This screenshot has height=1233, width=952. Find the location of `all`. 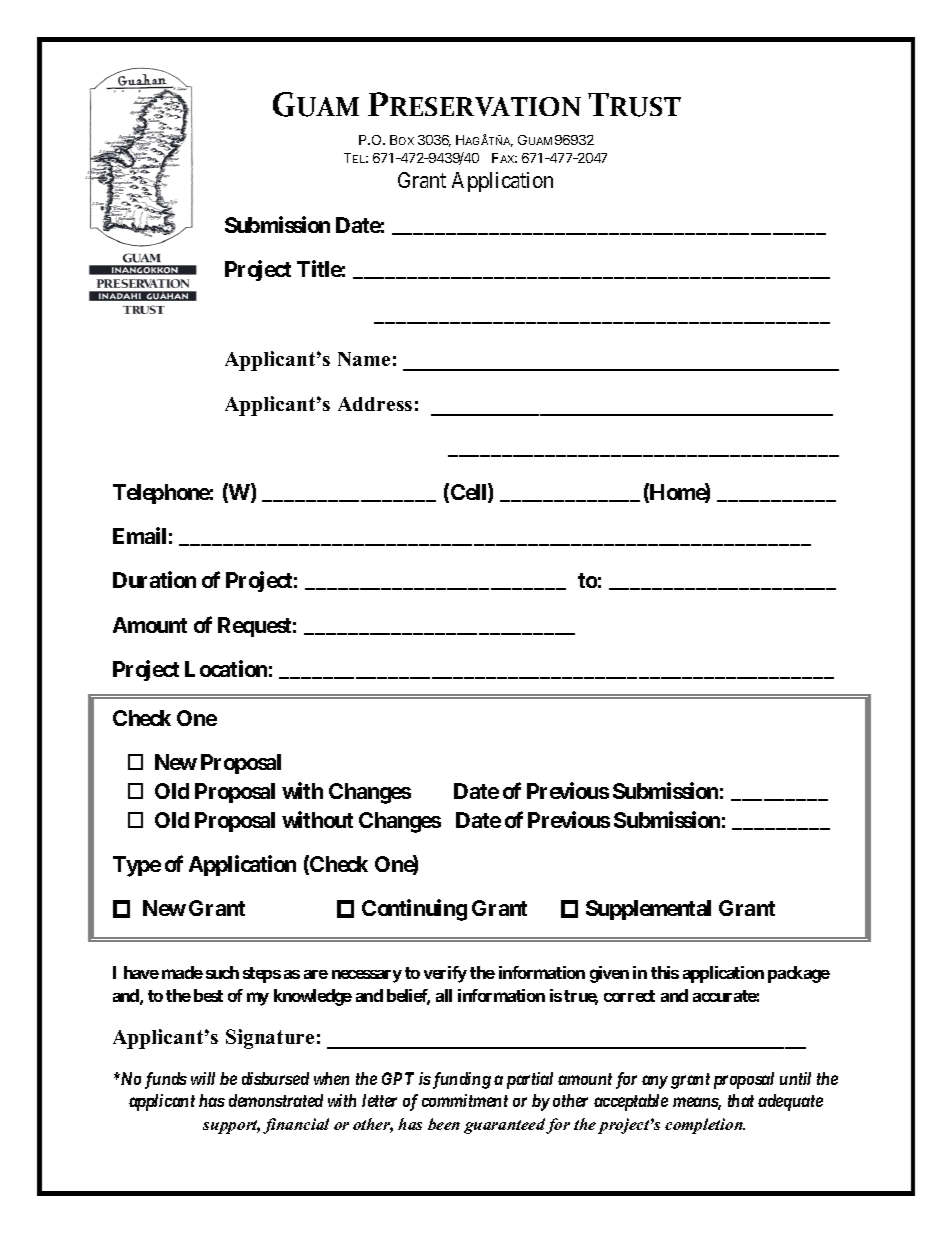

all is located at coordinates (444, 995).
